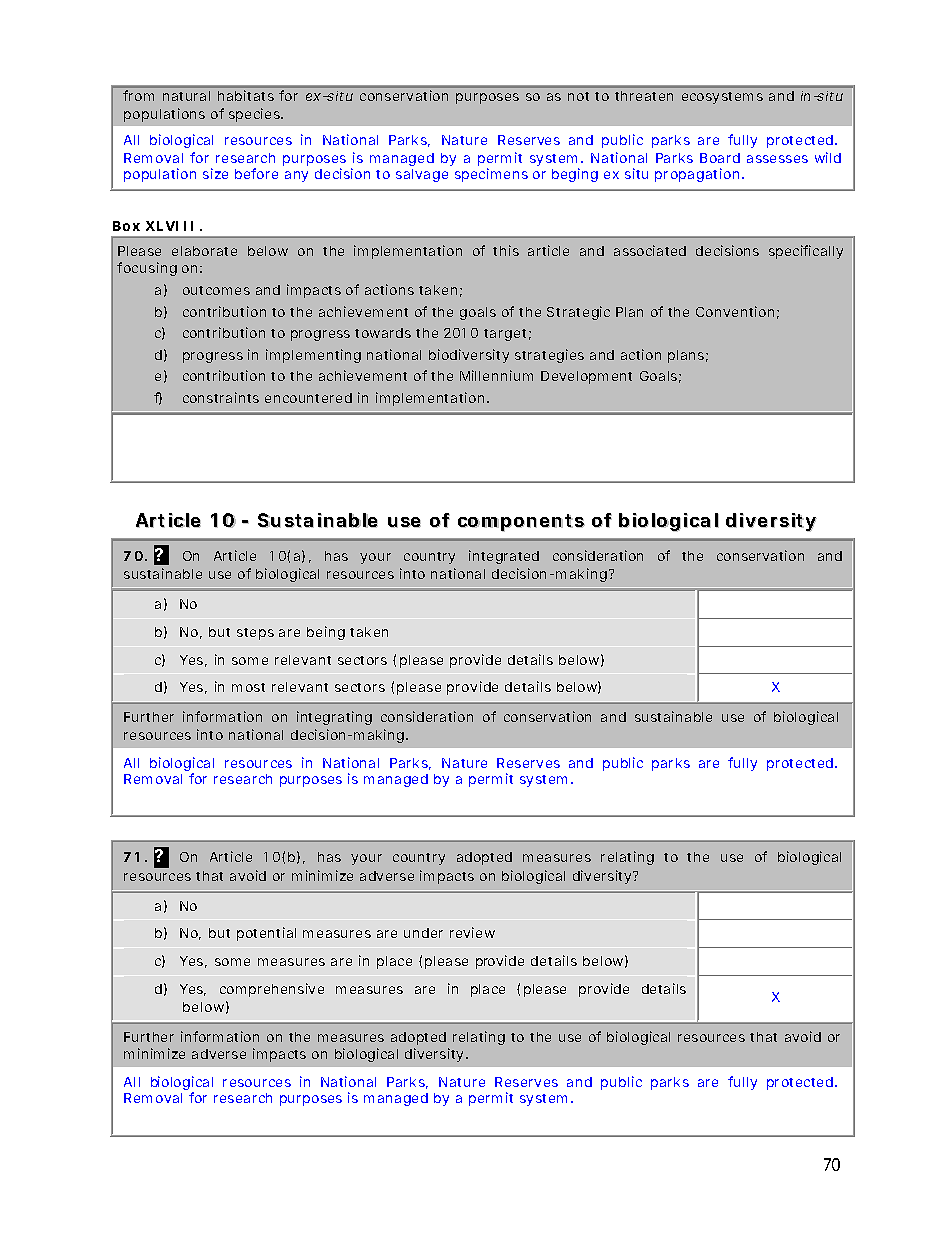  Describe the element at coordinates (586, 377) in the screenshot. I see `Development` at that location.
